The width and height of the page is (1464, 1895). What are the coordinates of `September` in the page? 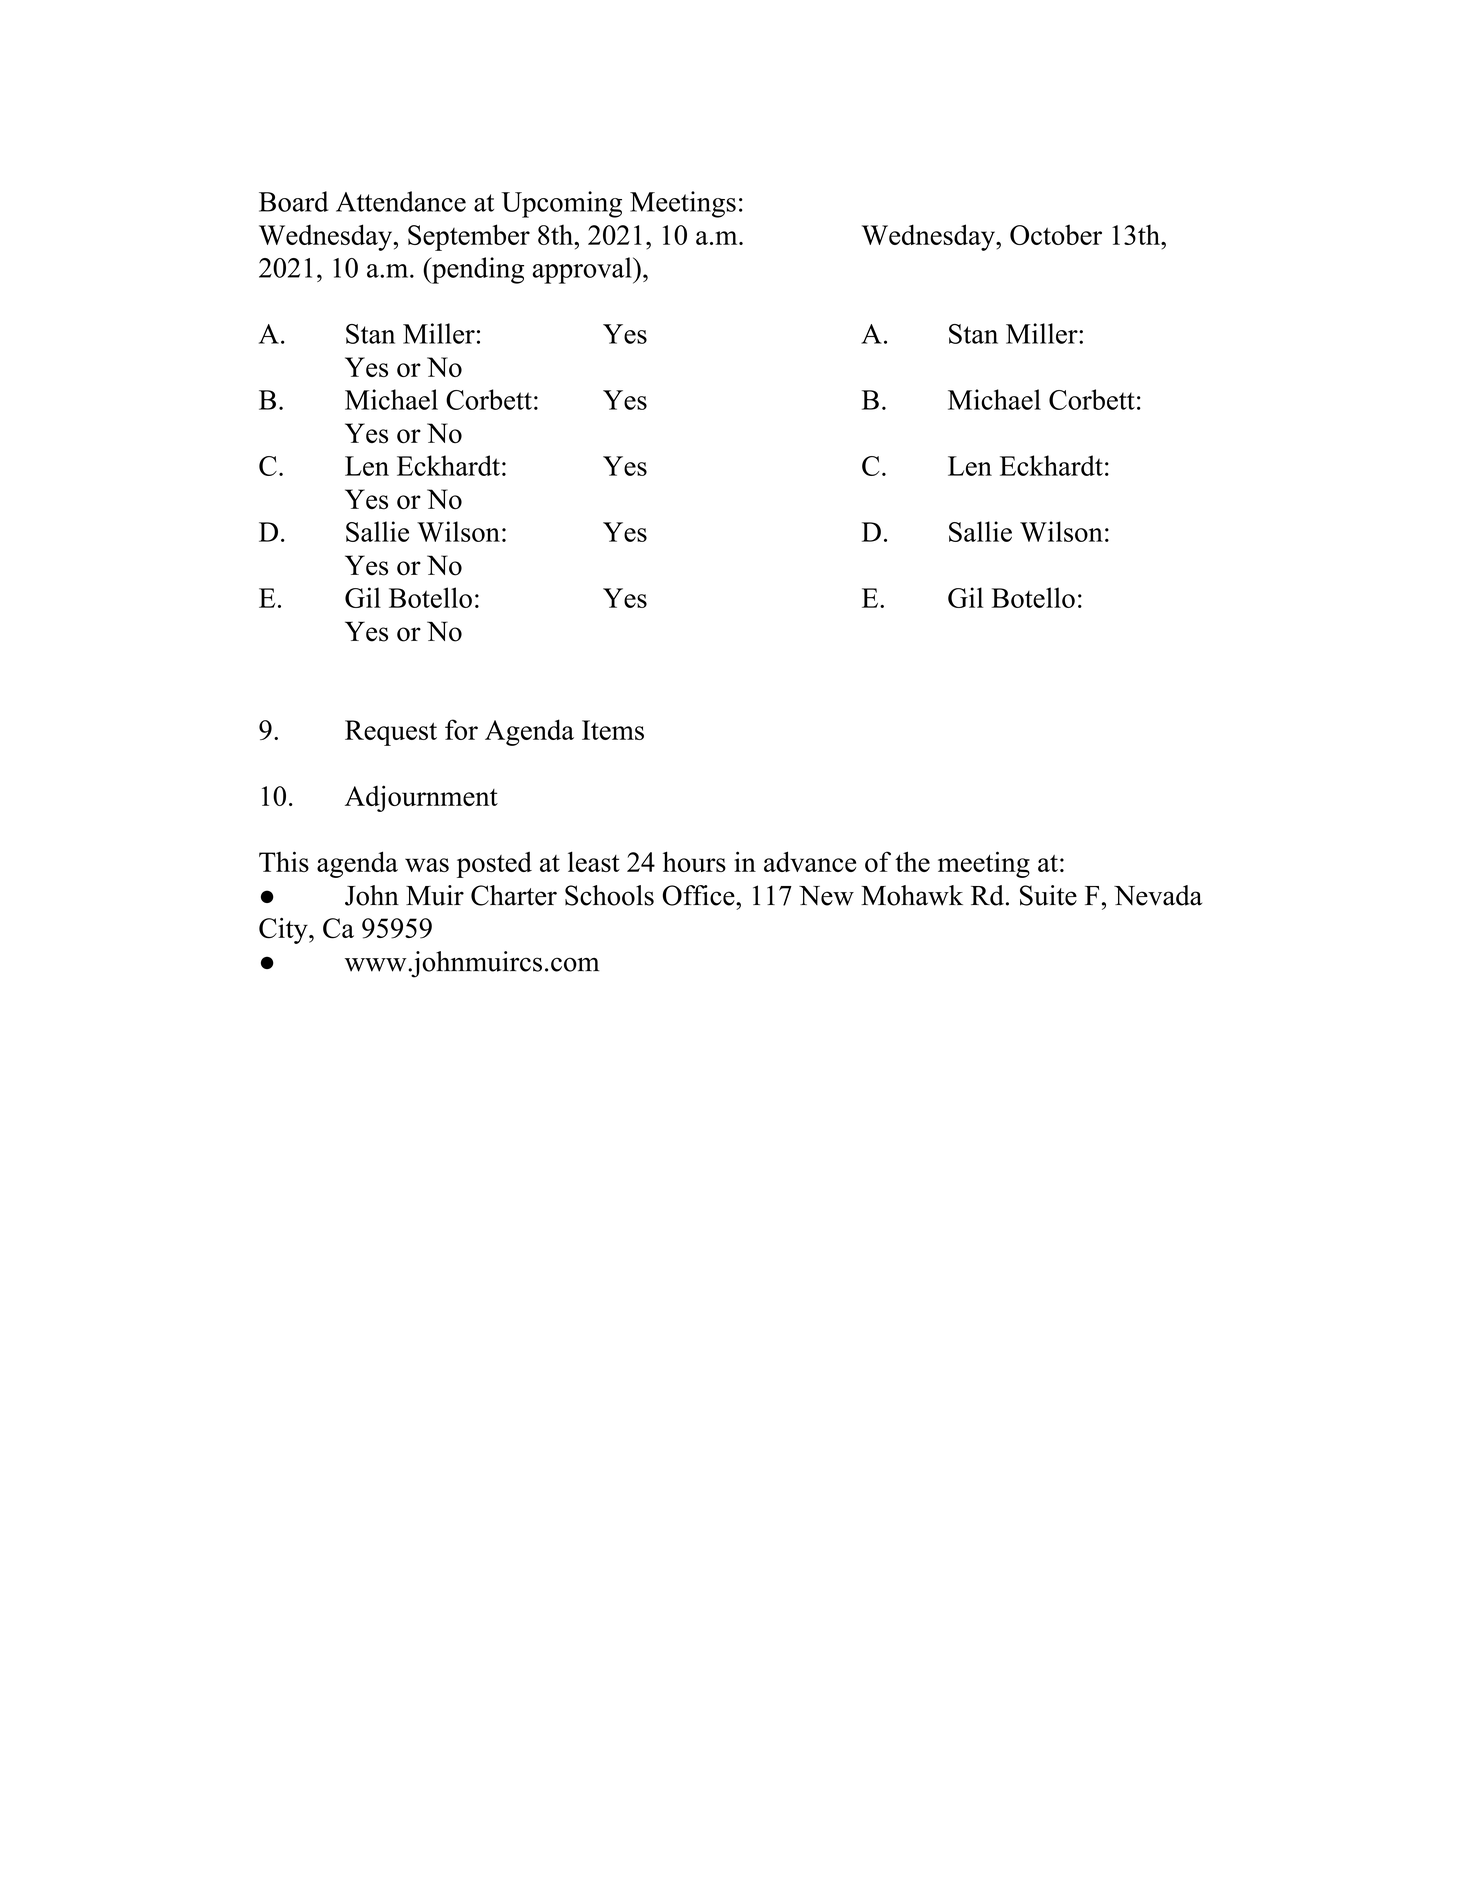 It's located at (469, 237).
